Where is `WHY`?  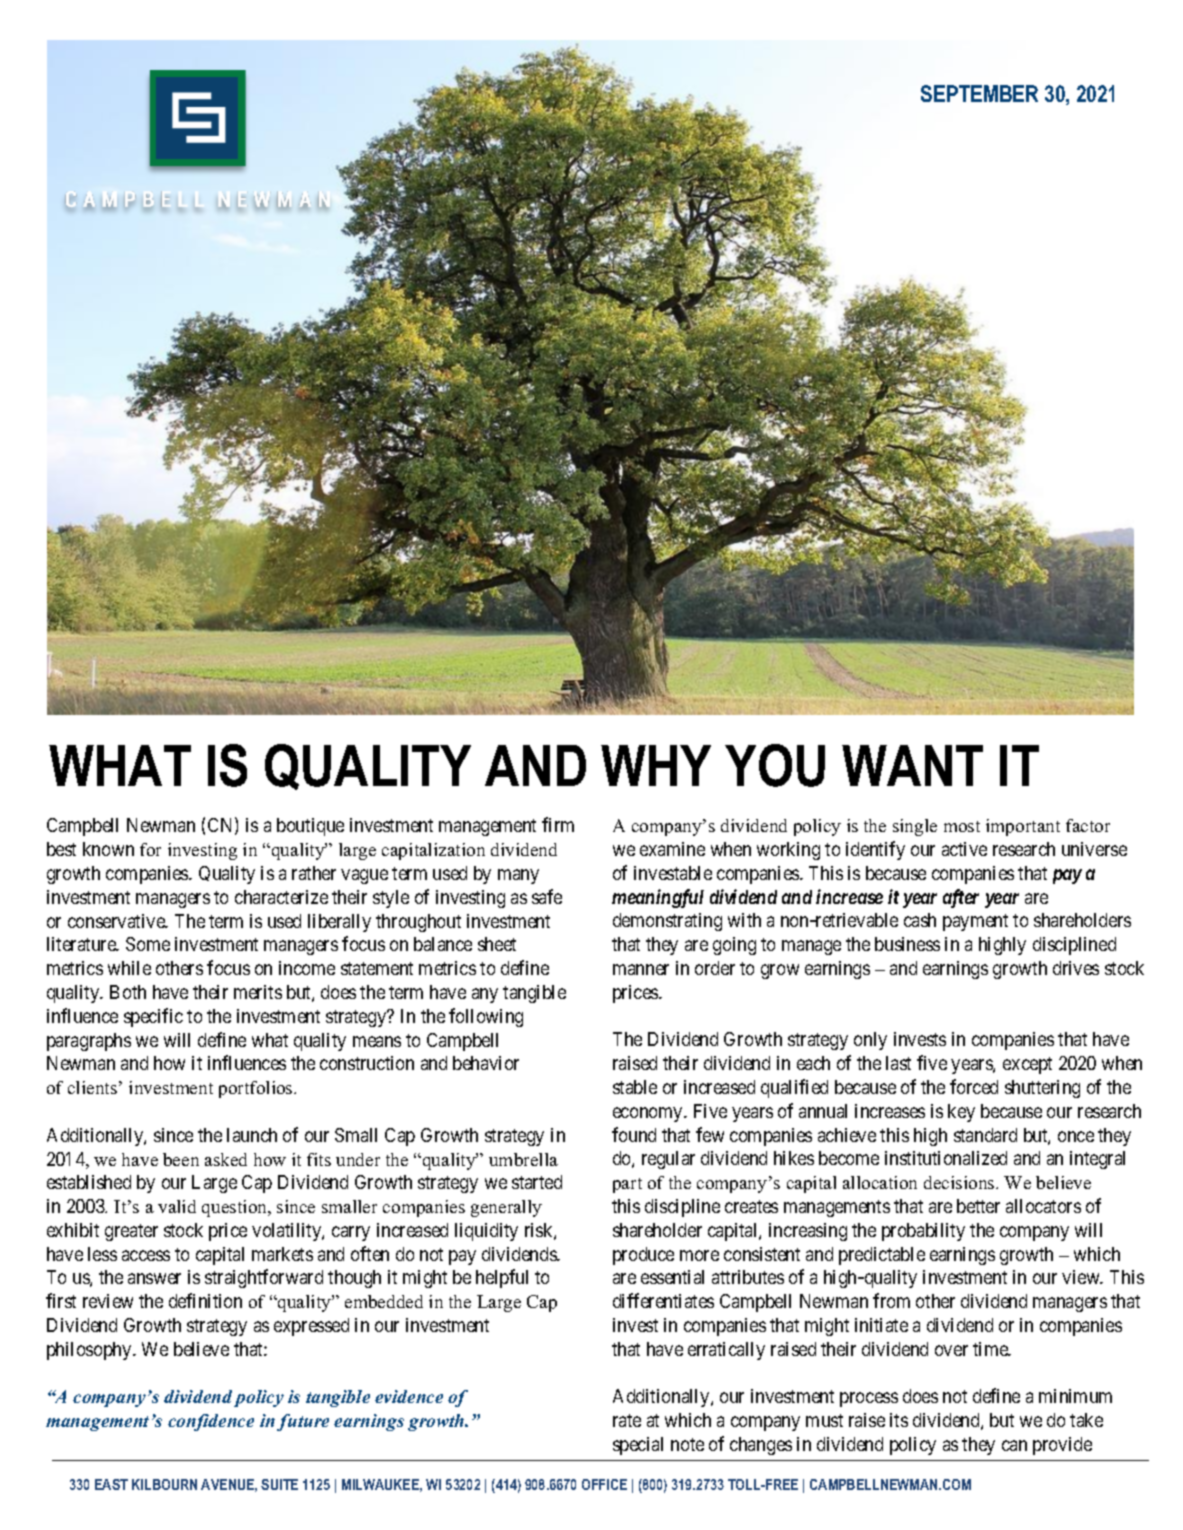
WHY is located at coordinates (656, 765).
